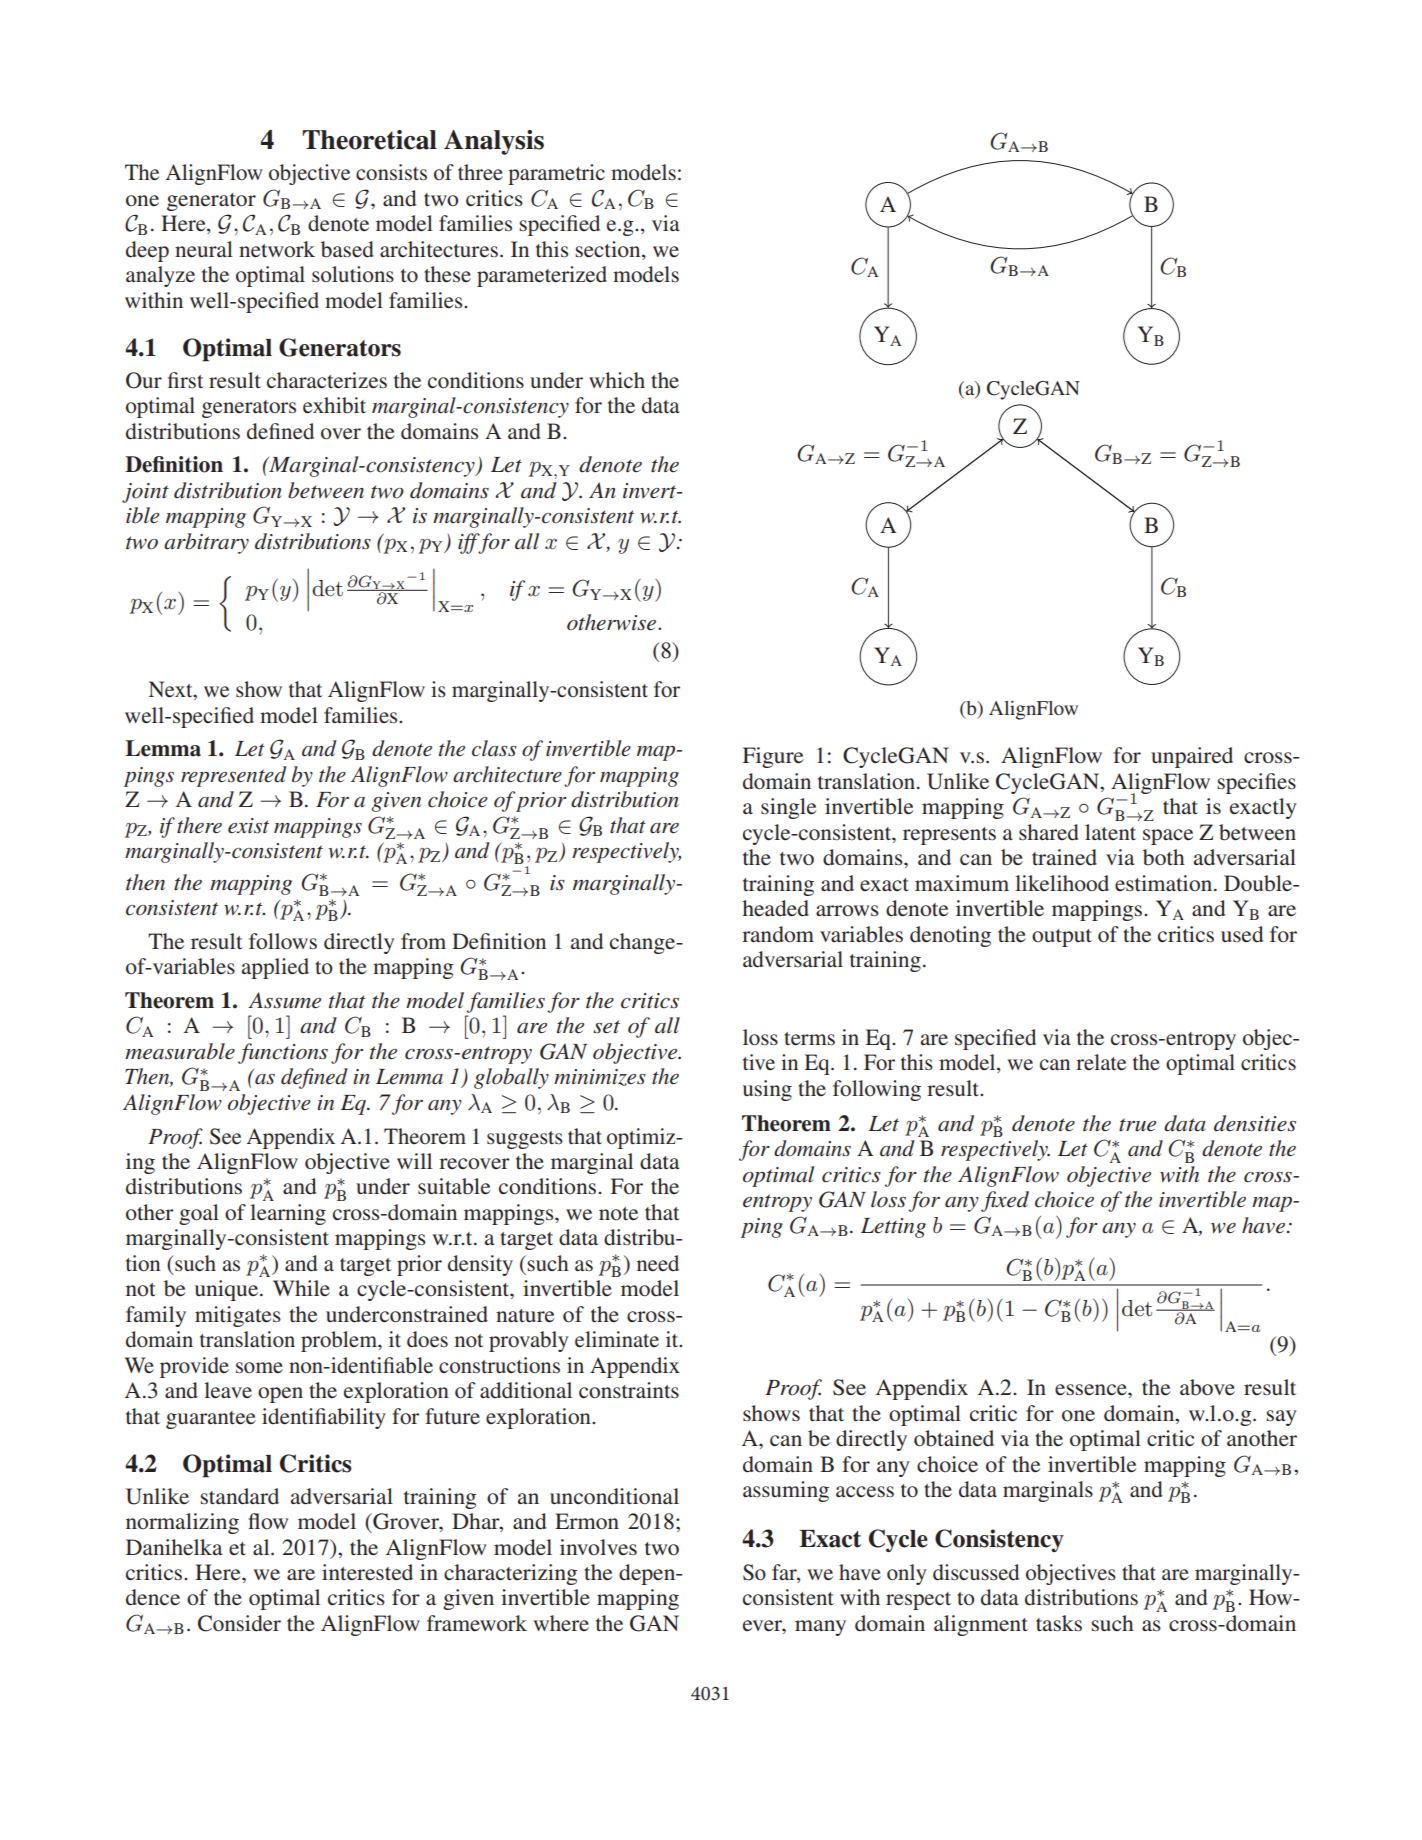 This page has height=1840, width=1422. Describe the element at coordinates (658, 1263) in the page. I see `need` at that location.
